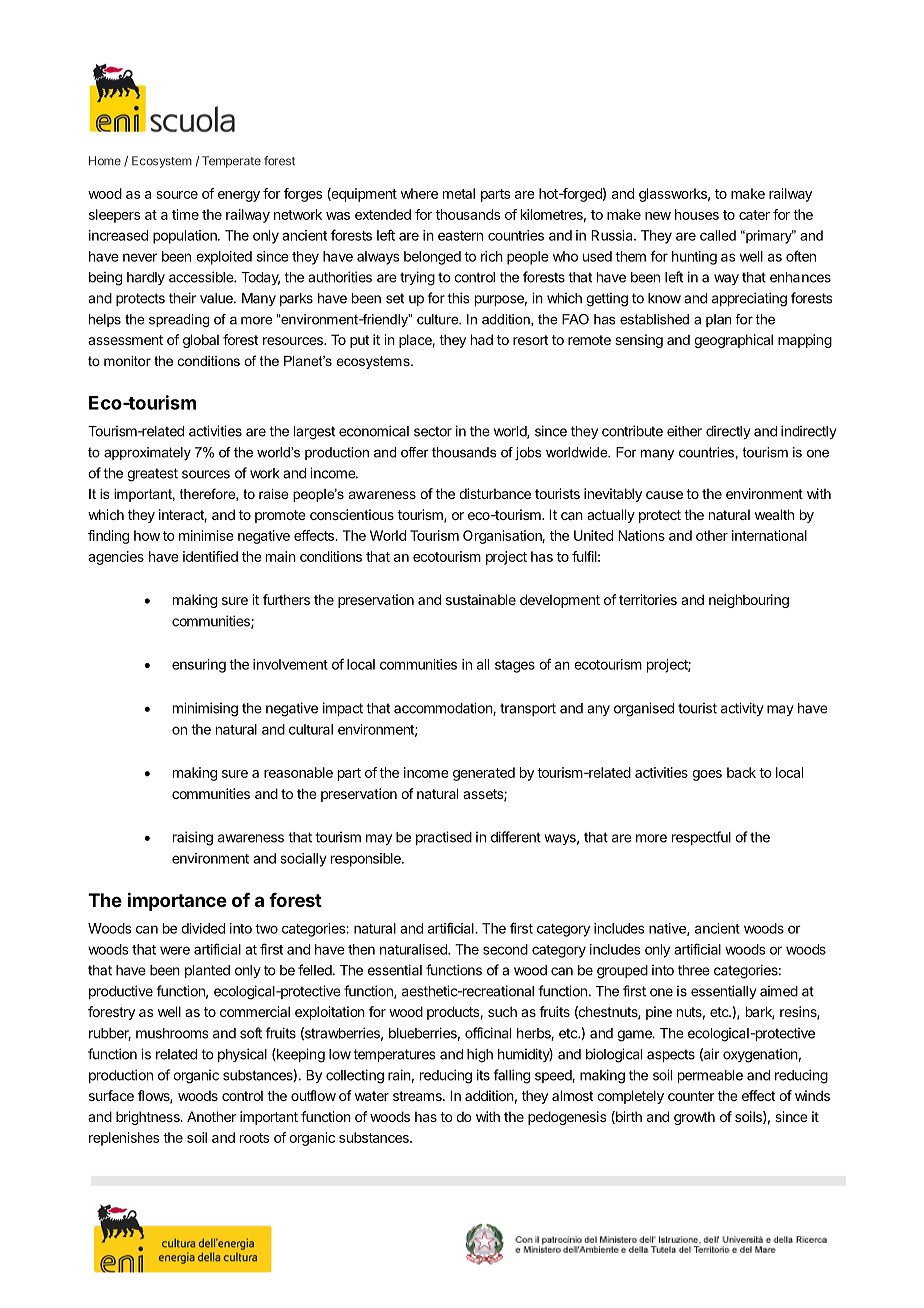  I want to click on streams, so click(418, 1096).
